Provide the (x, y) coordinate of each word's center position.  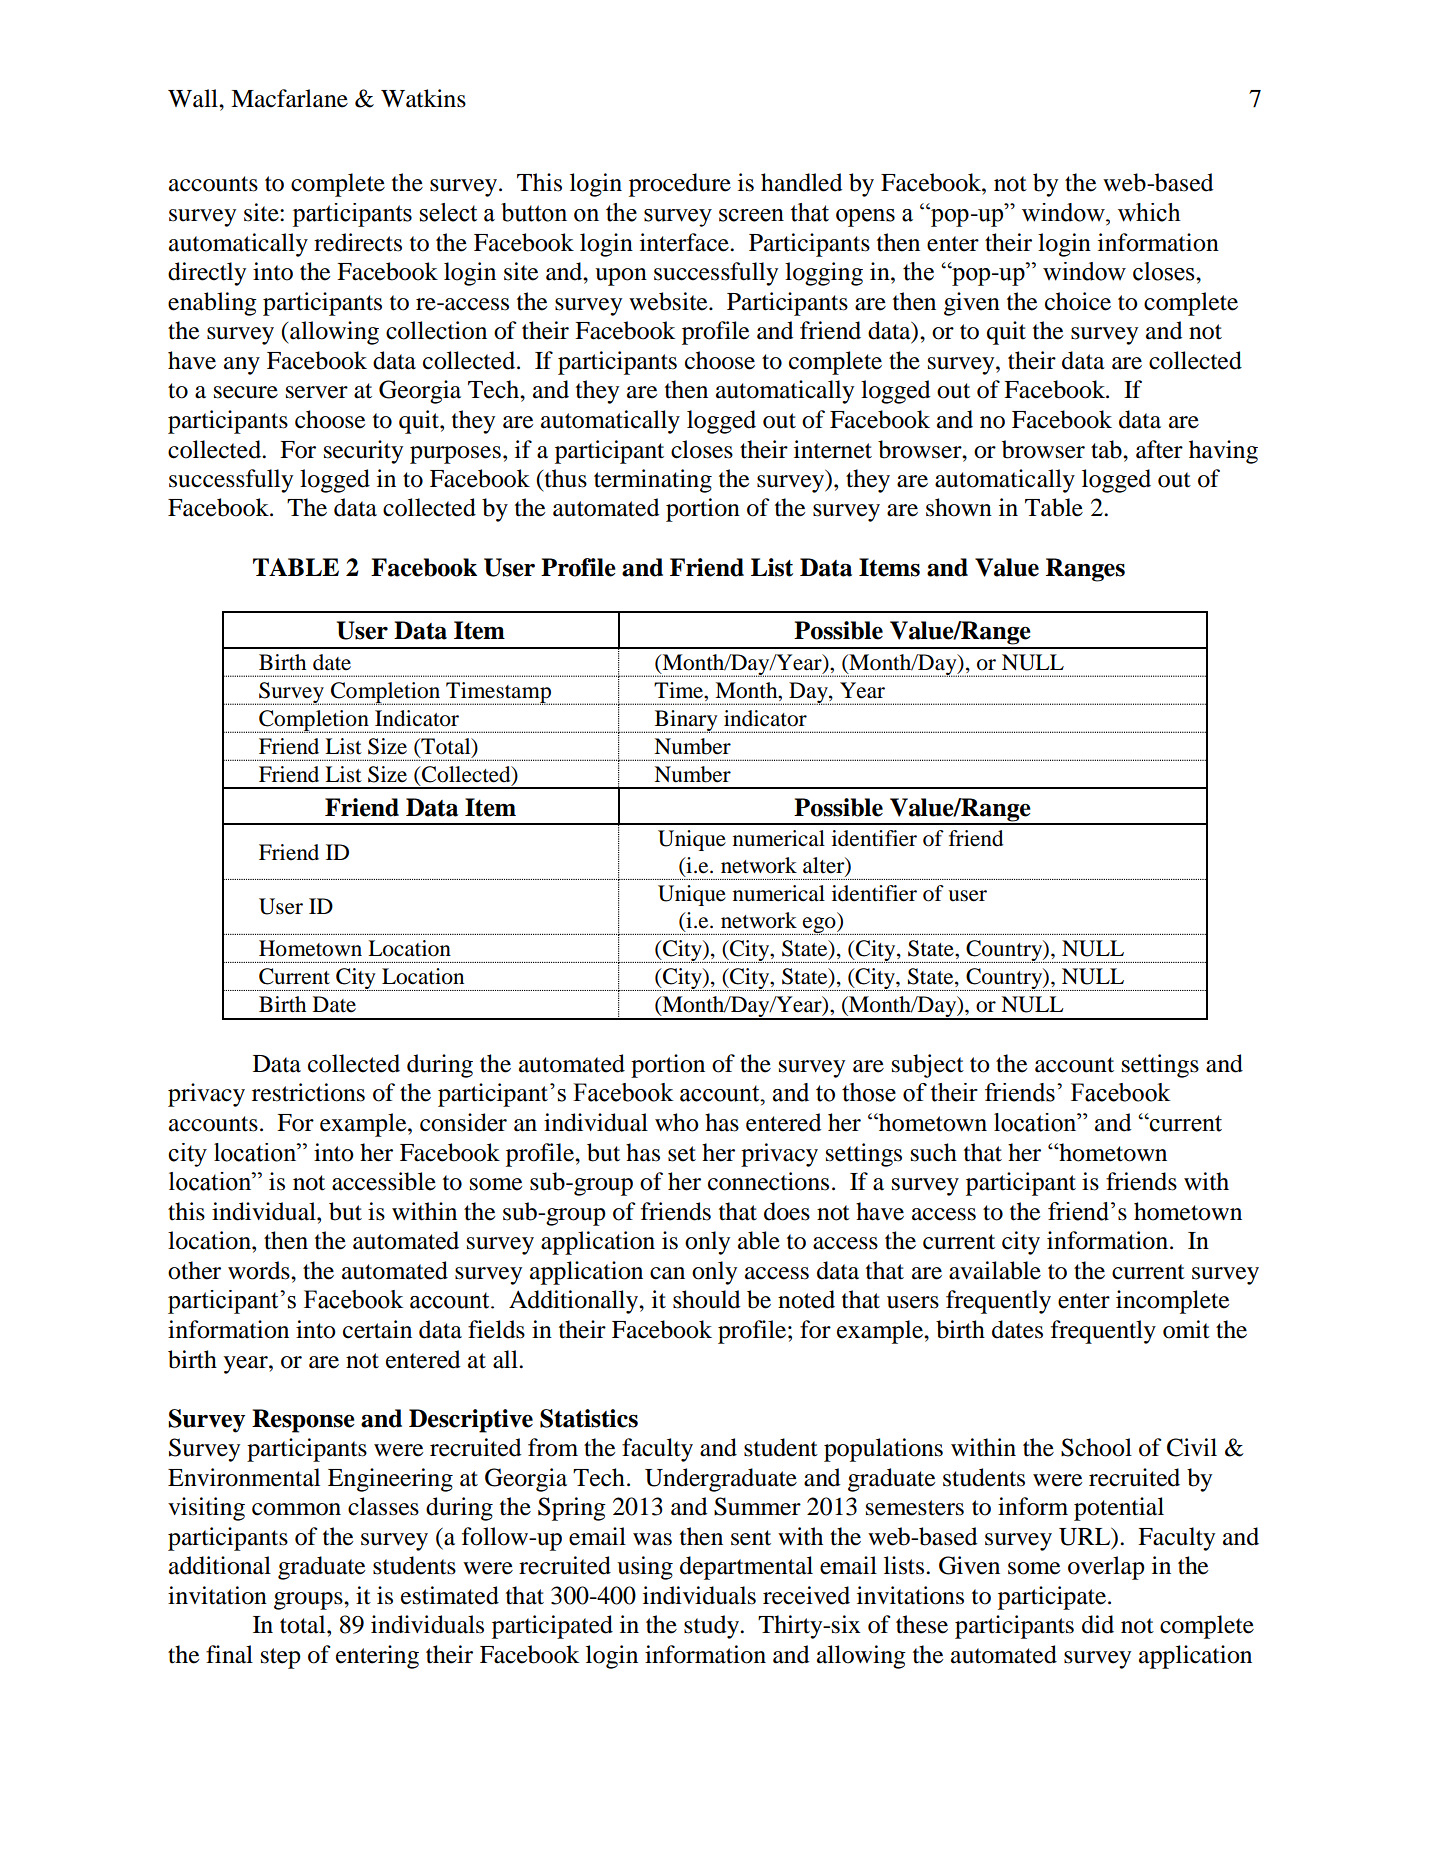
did (1098, 1624)
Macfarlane (289, 98)
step (281, 1658)
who (677, 1122)
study (712, 1627)
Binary (686, 721)
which (1149, 212)
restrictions (308, 1092)
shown (959, 507)
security (363, 452)
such (934, 1152)
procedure (680, 185)
